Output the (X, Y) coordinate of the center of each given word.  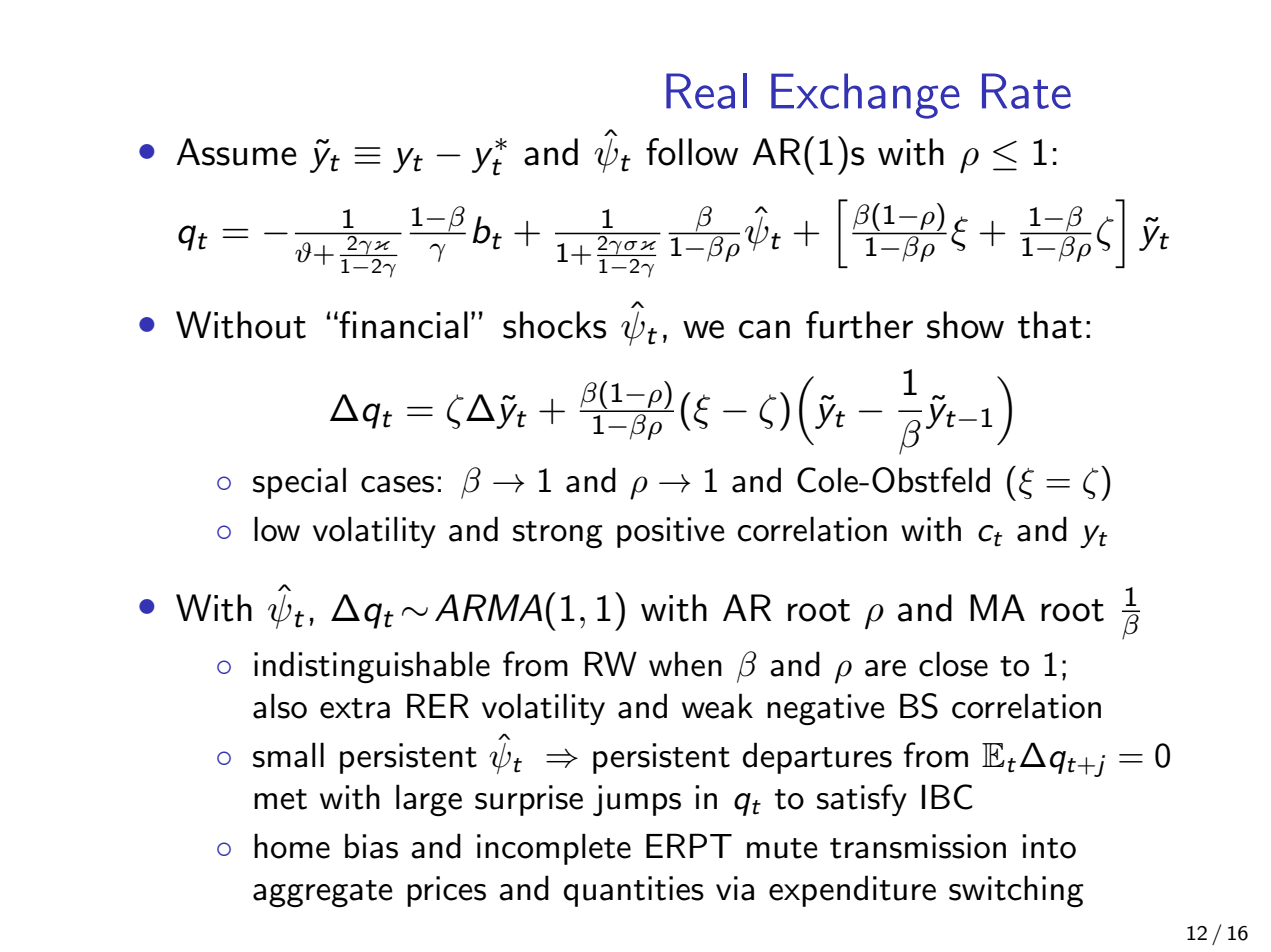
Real (706, 91)
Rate (1026, 91)
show (965, 325)
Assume (236, 152)
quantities (634, 891)
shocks (554, 325)
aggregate (323, 894)
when (685, 664)
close (953, 664)
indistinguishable (372, 667)
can (764, 329)
